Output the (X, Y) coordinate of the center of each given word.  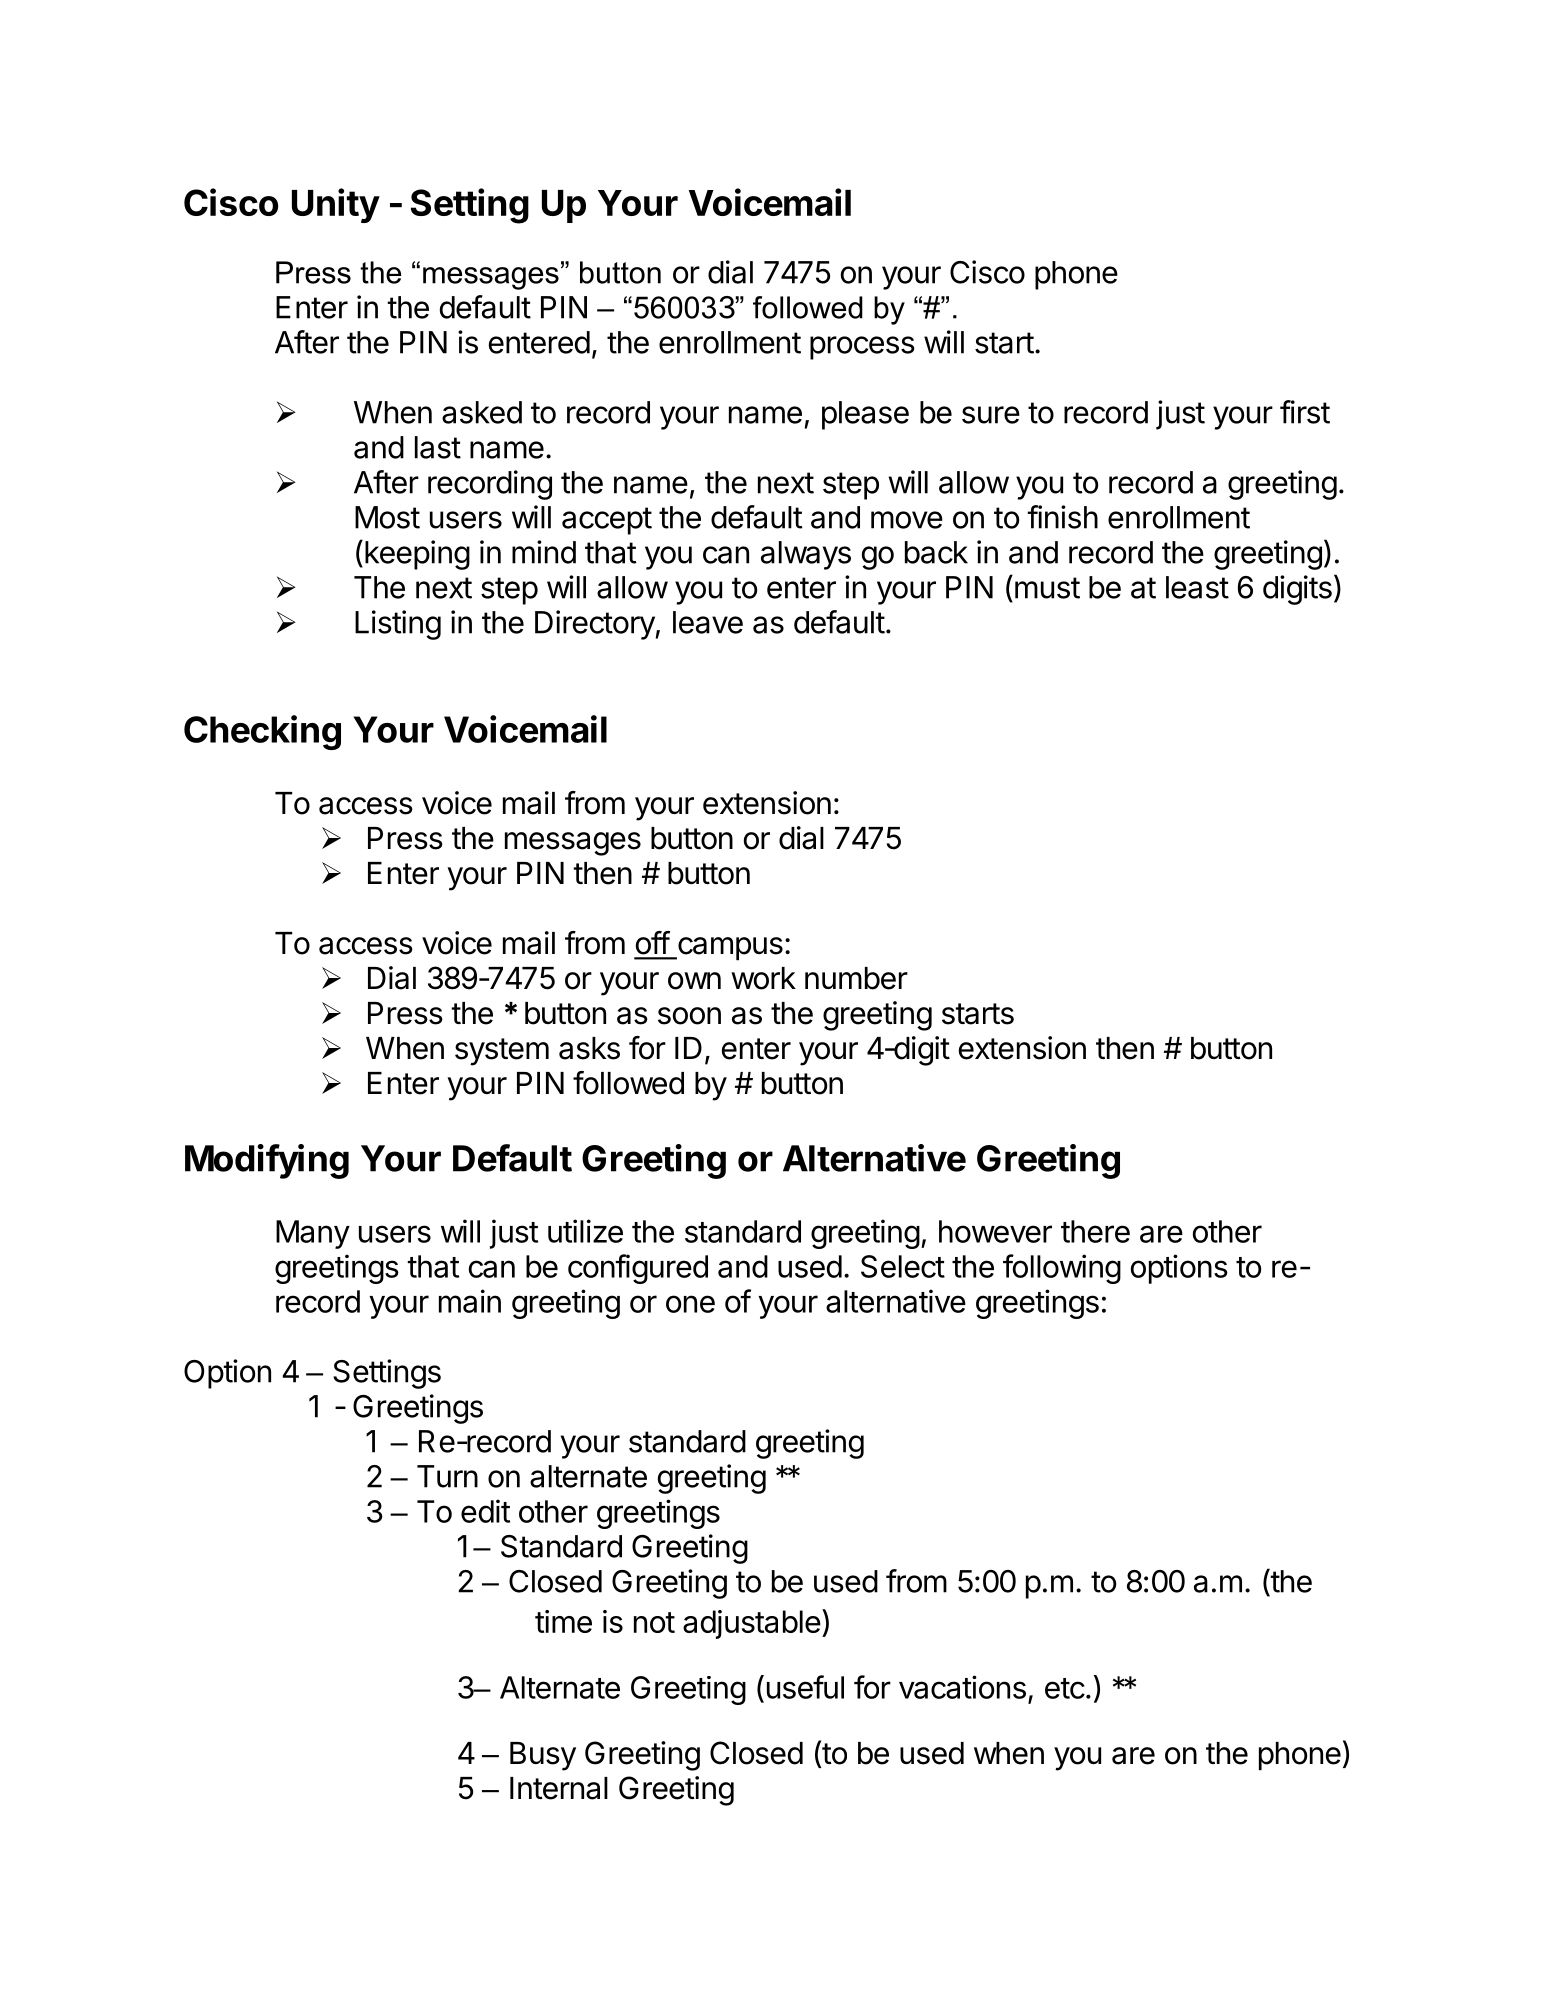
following (1062, 1269)
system (502, 1052)
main (470, 1301)
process (862, 348)
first (1305, 412)
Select (903, 1266)
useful (805, 1687)
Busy (543, 1756)
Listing (398, 625)
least (1197, 587)
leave (708, 622)
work (763, 978)
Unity (336, 205)
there (1095, 1231)
